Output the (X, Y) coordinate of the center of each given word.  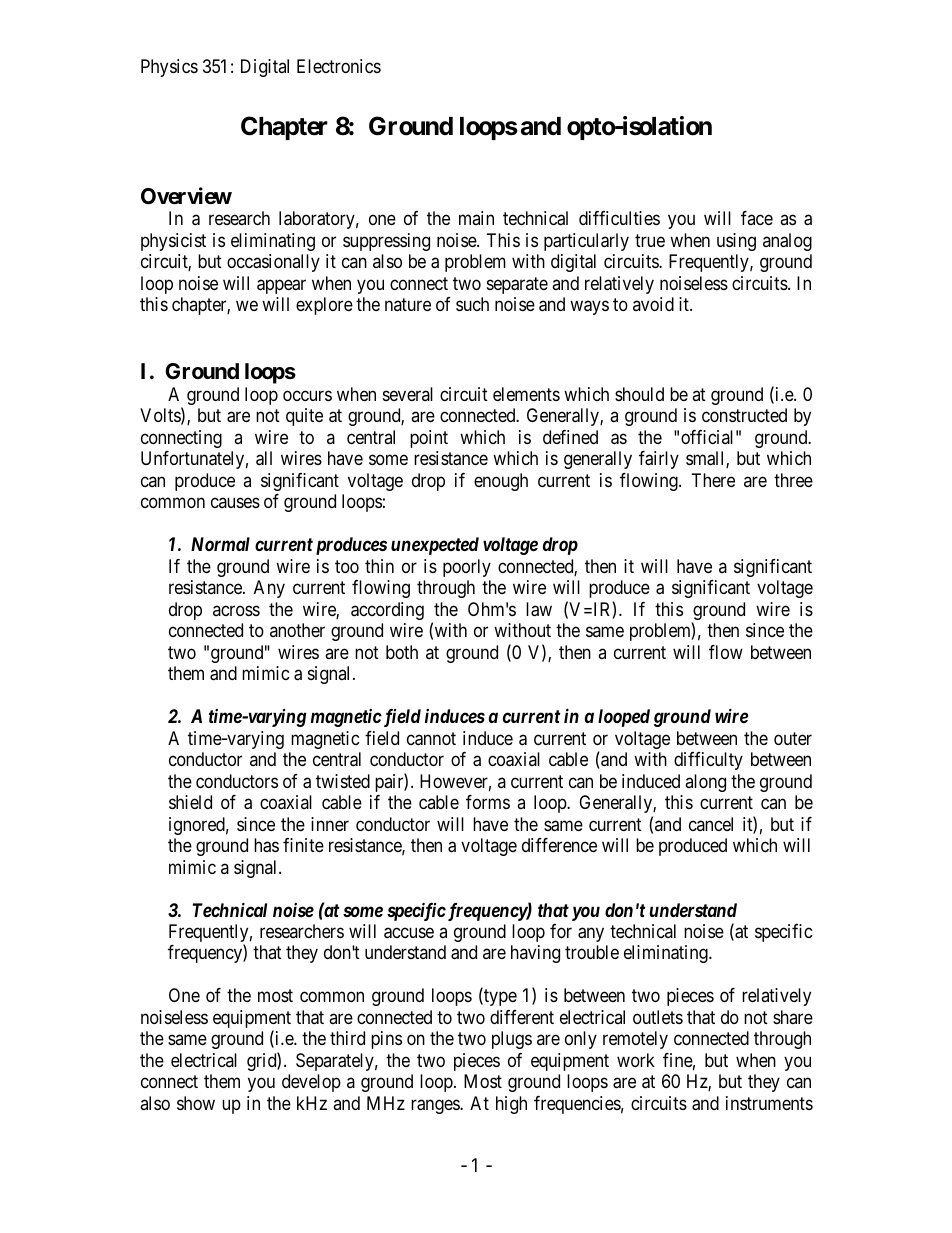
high (511, 1105)
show (196, 1103)
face (757, 218)
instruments (769, 1103)
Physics (169, 68)
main (476, 218)
